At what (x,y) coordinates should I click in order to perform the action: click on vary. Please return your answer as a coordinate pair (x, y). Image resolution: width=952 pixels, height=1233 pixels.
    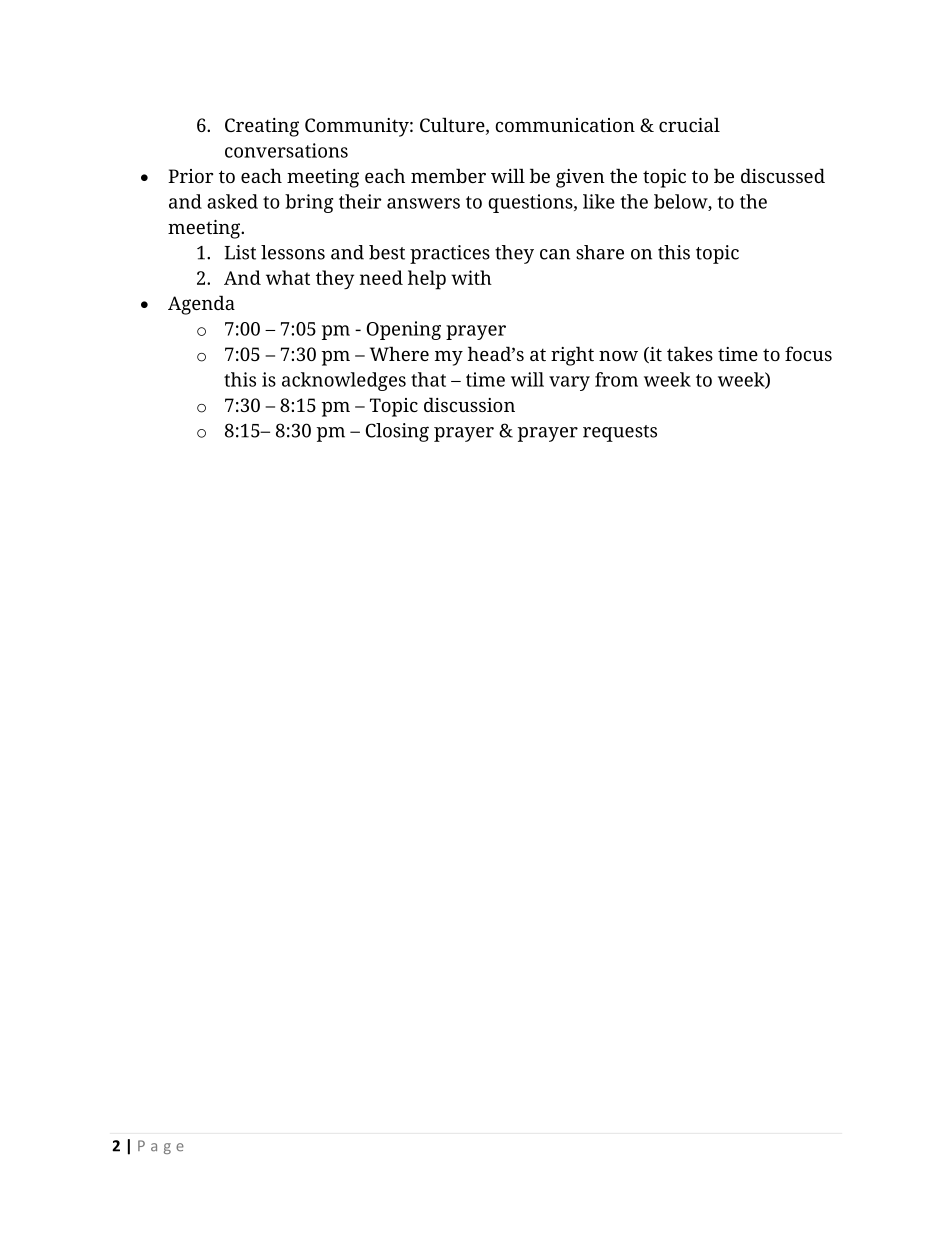
    Looking at the image, I should click on (569, 383).
